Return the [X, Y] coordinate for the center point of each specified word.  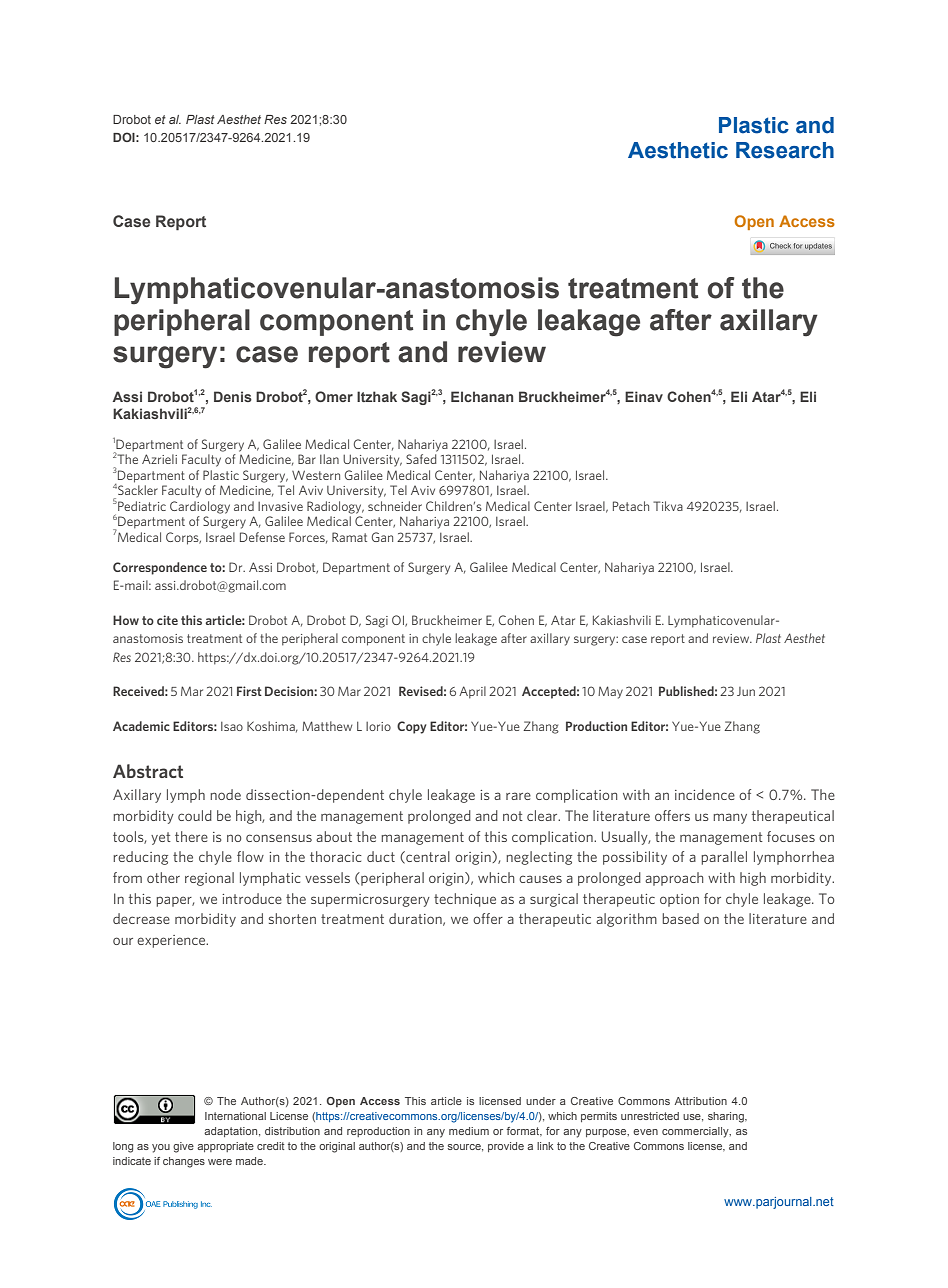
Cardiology [200, 507]
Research [785, 150]
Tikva [668, 506]
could [195, 815]
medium [469, 1131]
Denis [233, 396]
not [513, 816]
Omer [334, 396]
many [730, 818]
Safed [421, 459]
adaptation [232, 1132]
